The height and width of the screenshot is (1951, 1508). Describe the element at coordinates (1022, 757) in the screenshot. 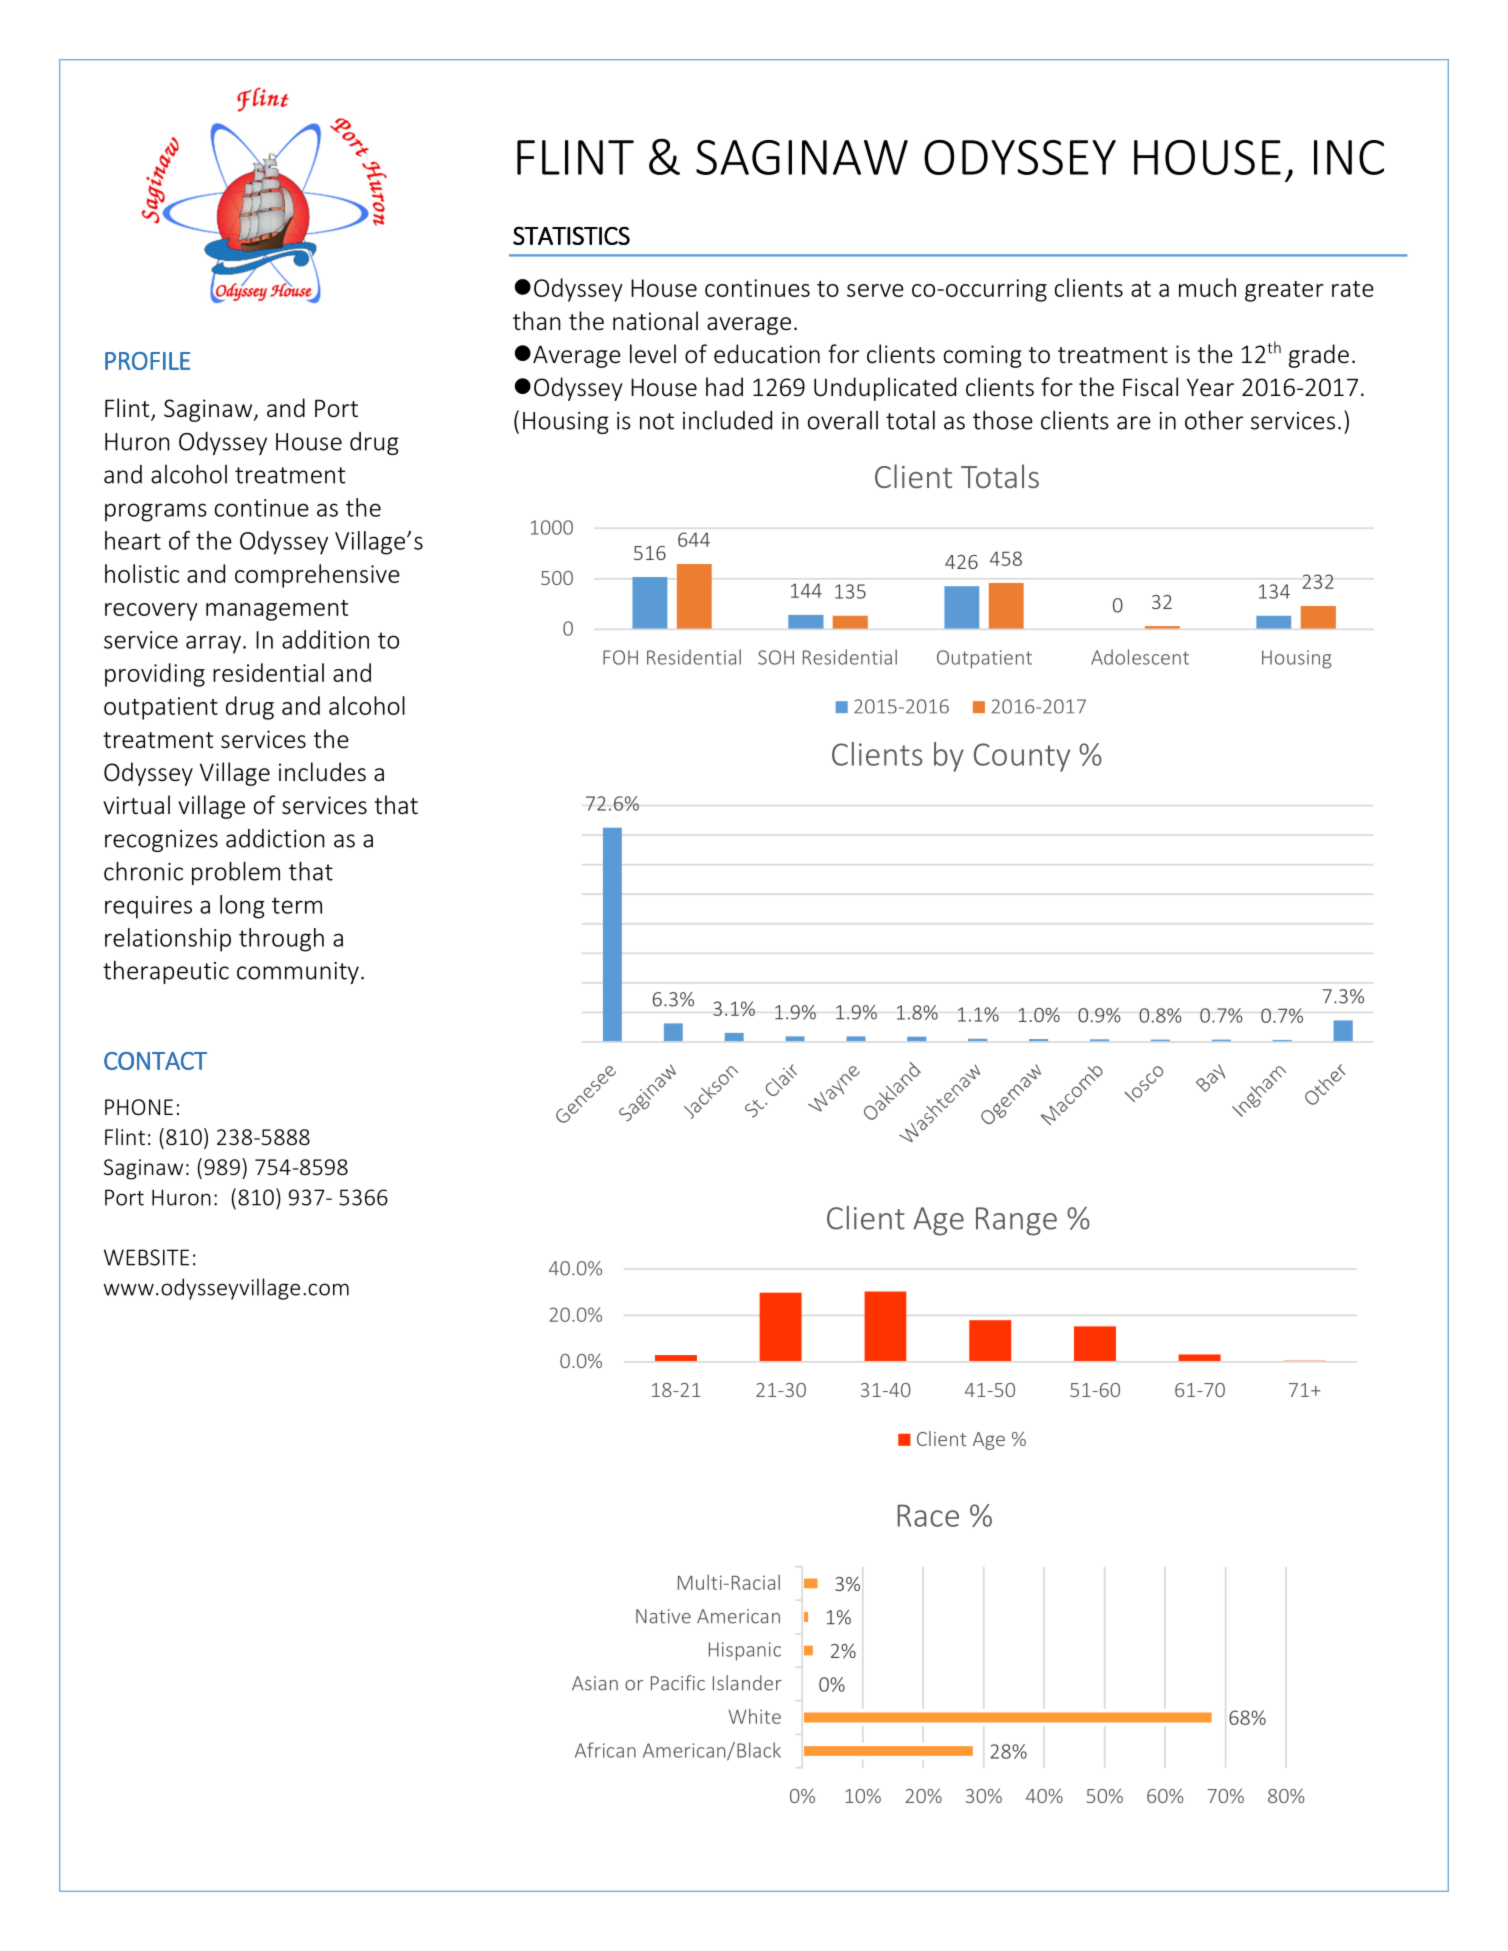

I see `County` at that location.
